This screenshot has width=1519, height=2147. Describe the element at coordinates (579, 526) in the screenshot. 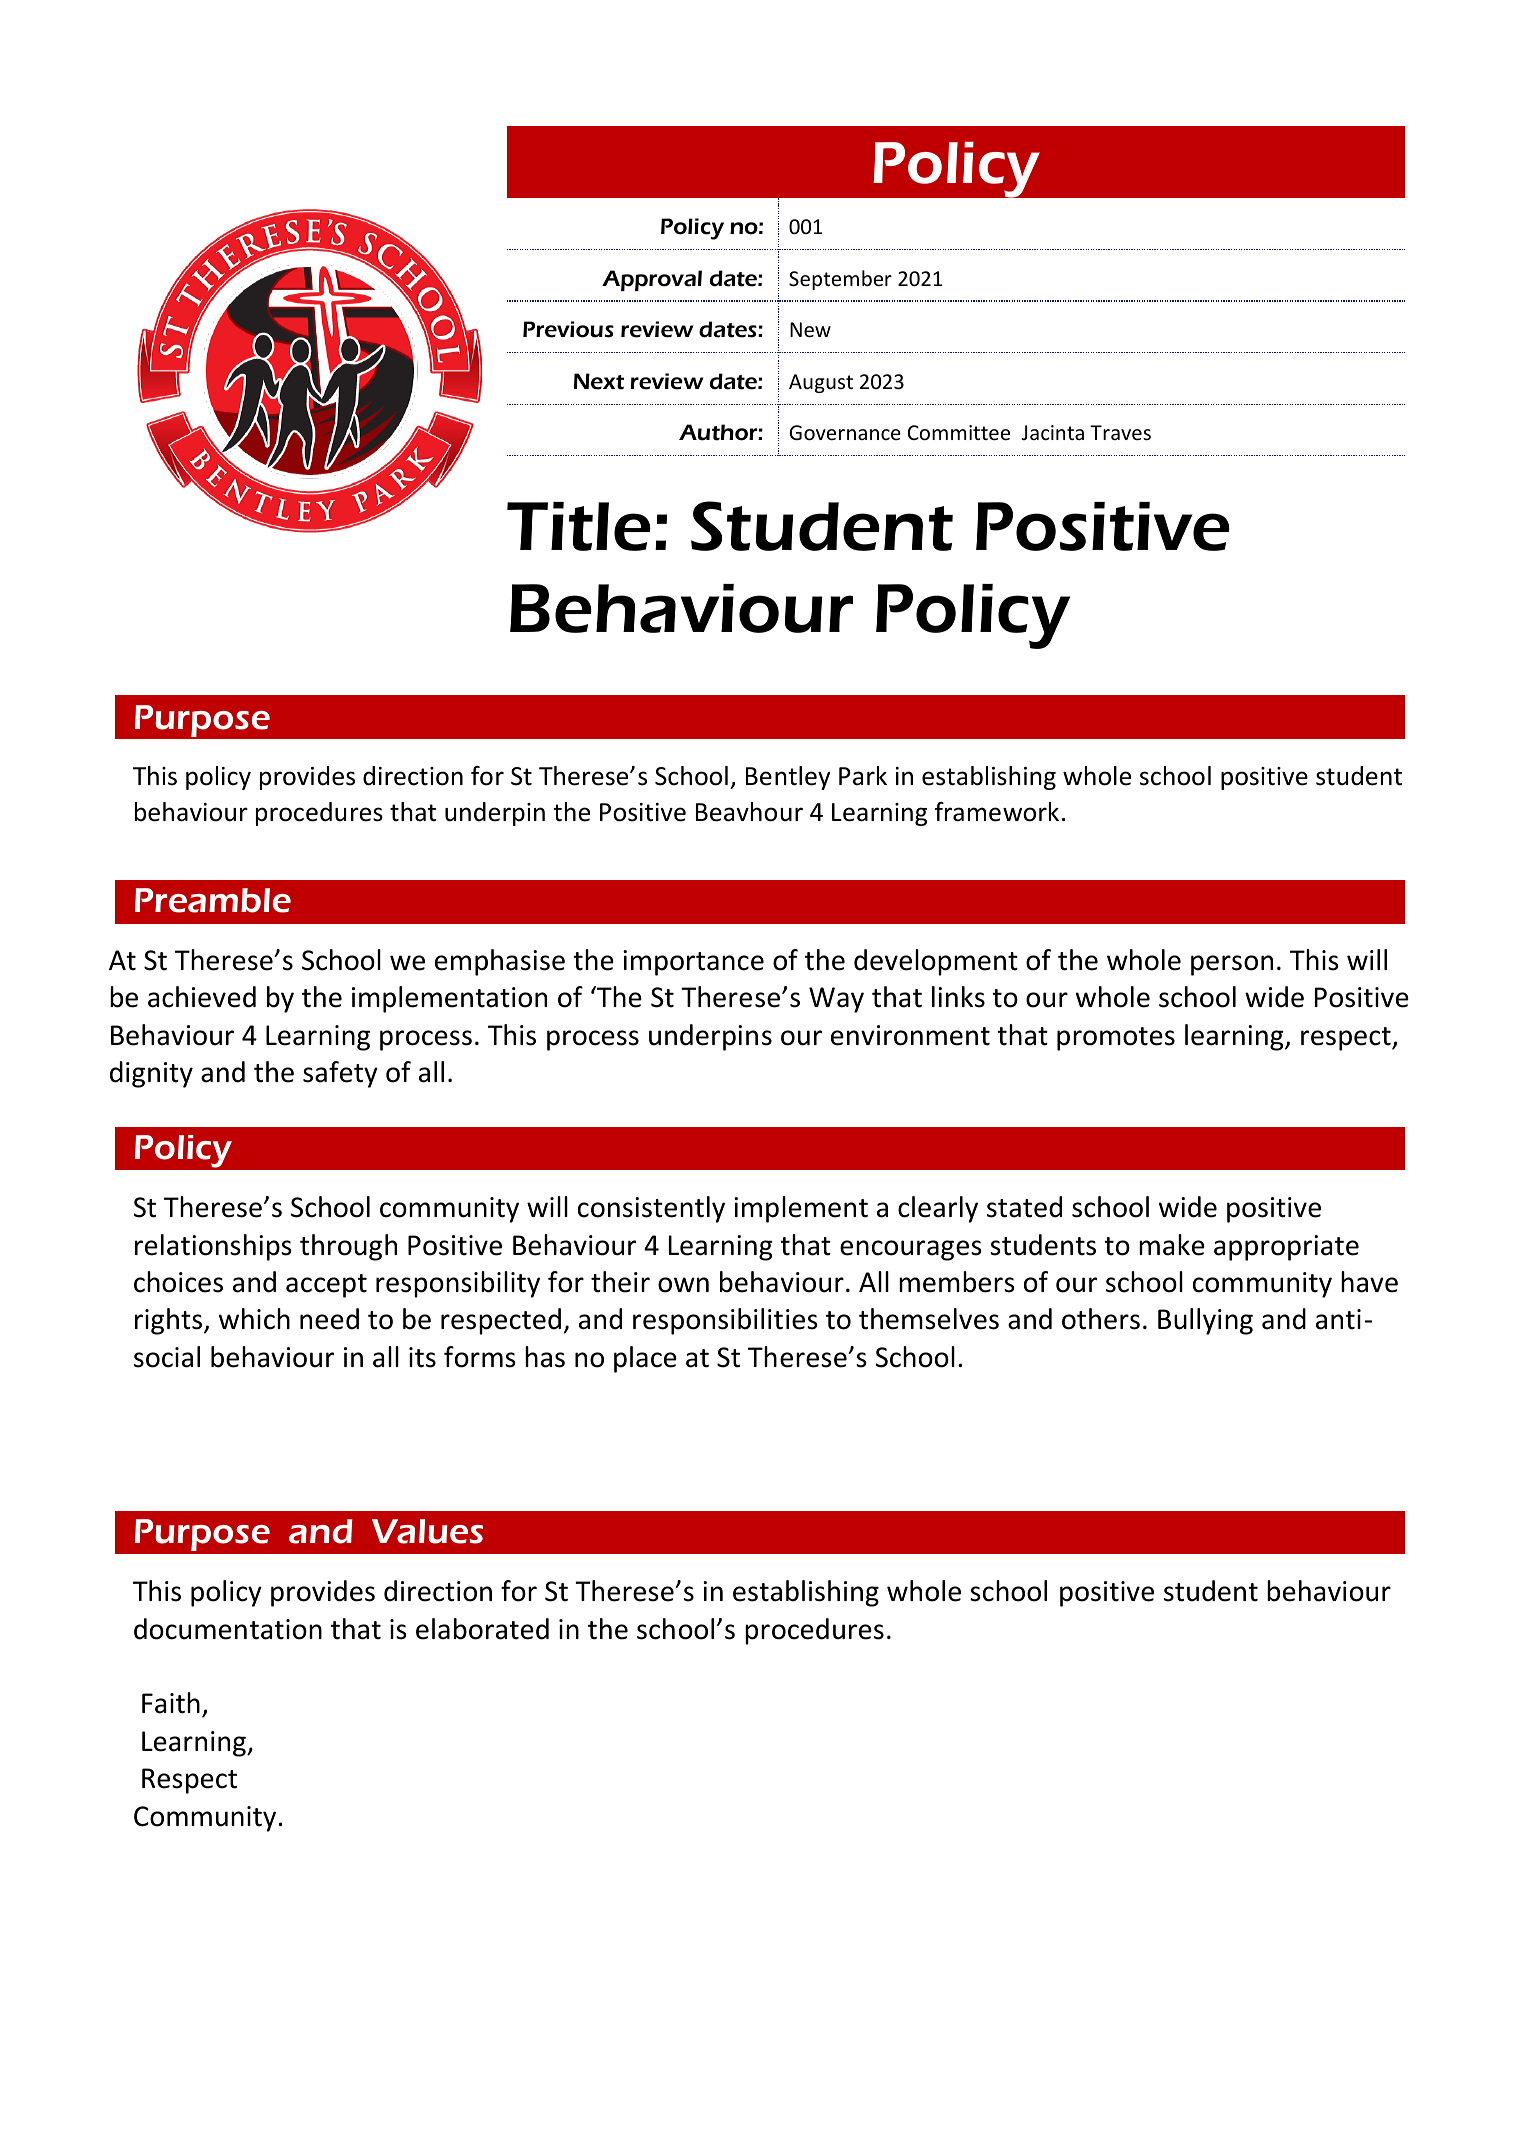

I see `Title` at that location.
